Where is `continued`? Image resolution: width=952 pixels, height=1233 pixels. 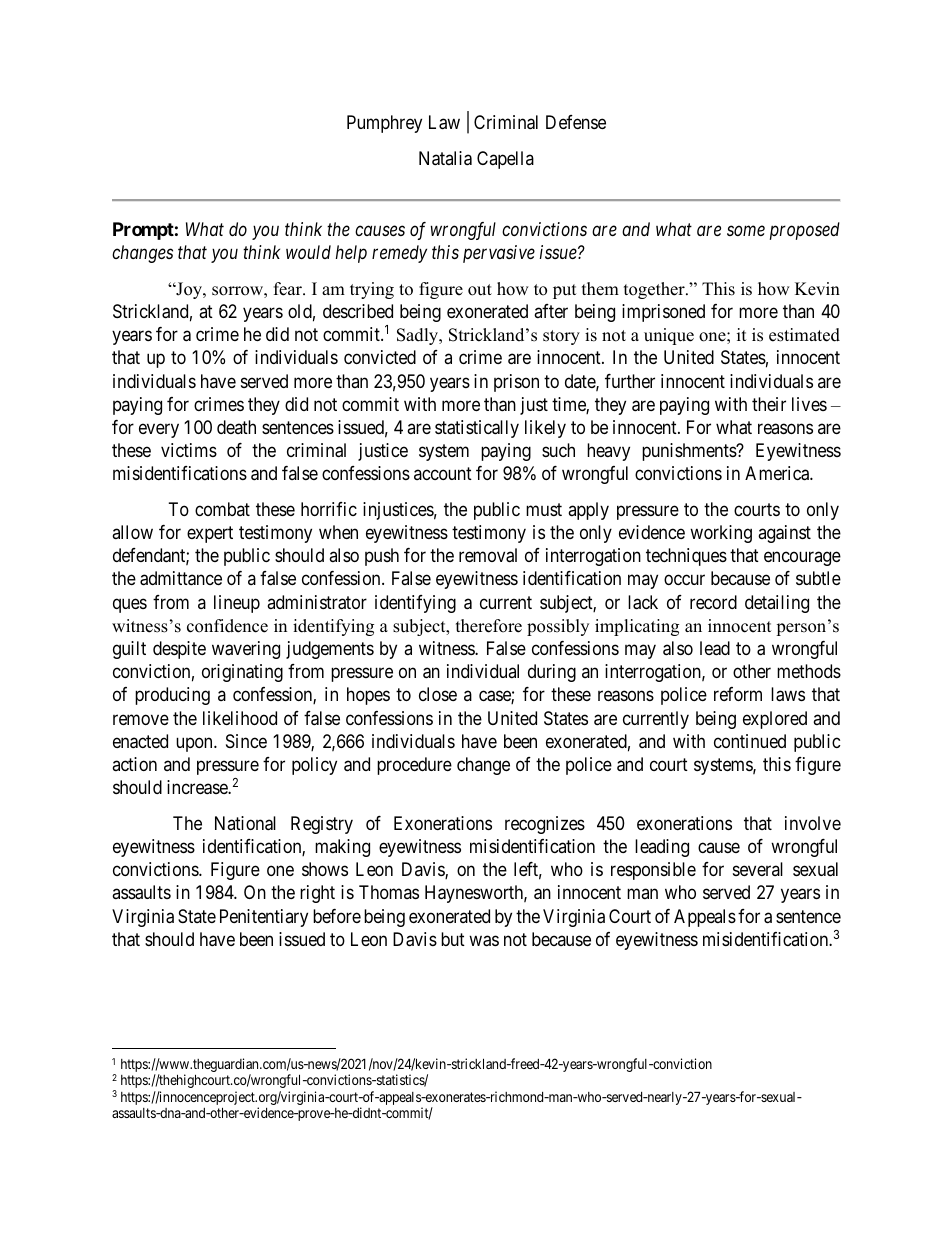
continued is located at coordinates (750, 741).
